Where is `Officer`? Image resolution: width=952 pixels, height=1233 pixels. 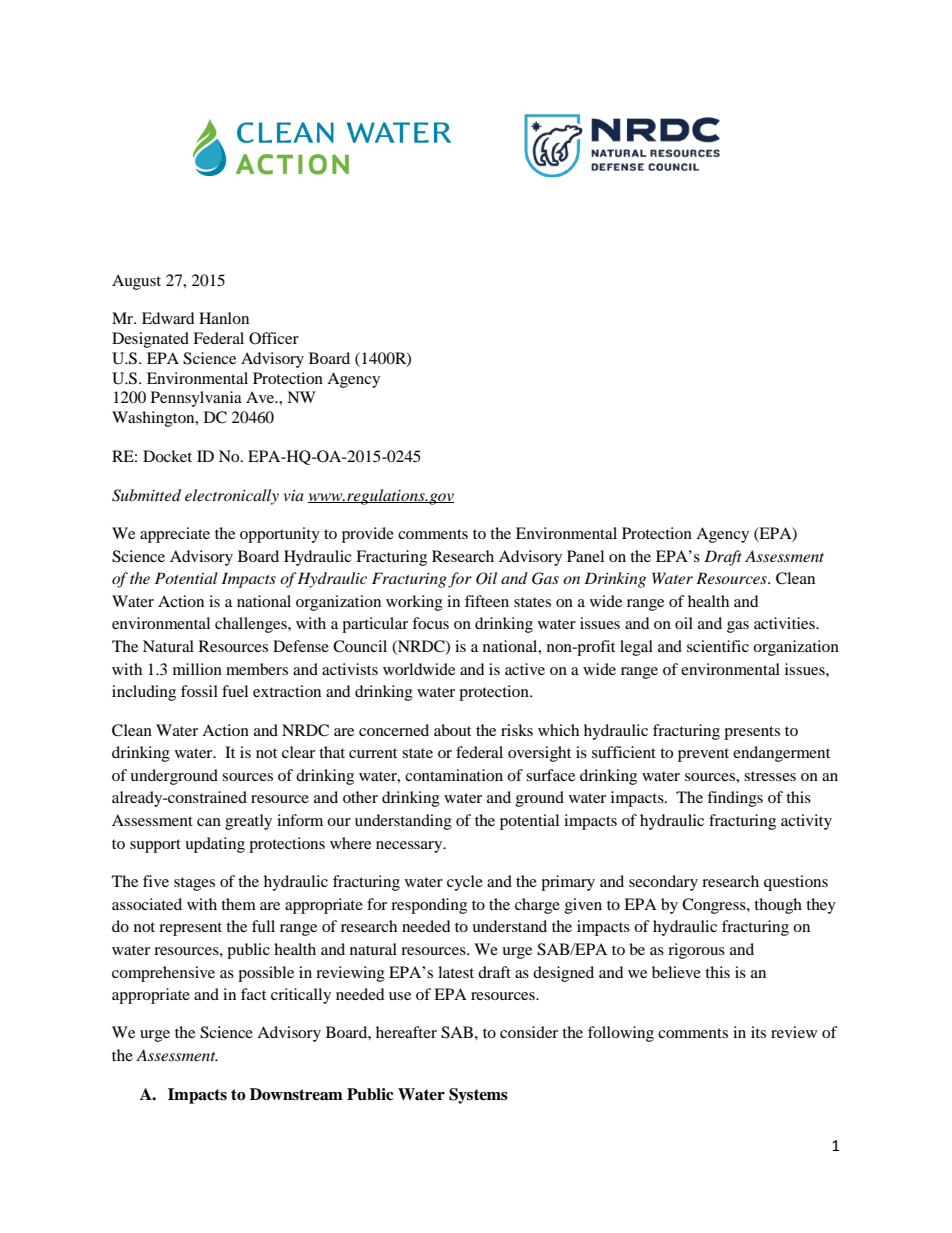
Officer is located at coordinates (274, 338).
